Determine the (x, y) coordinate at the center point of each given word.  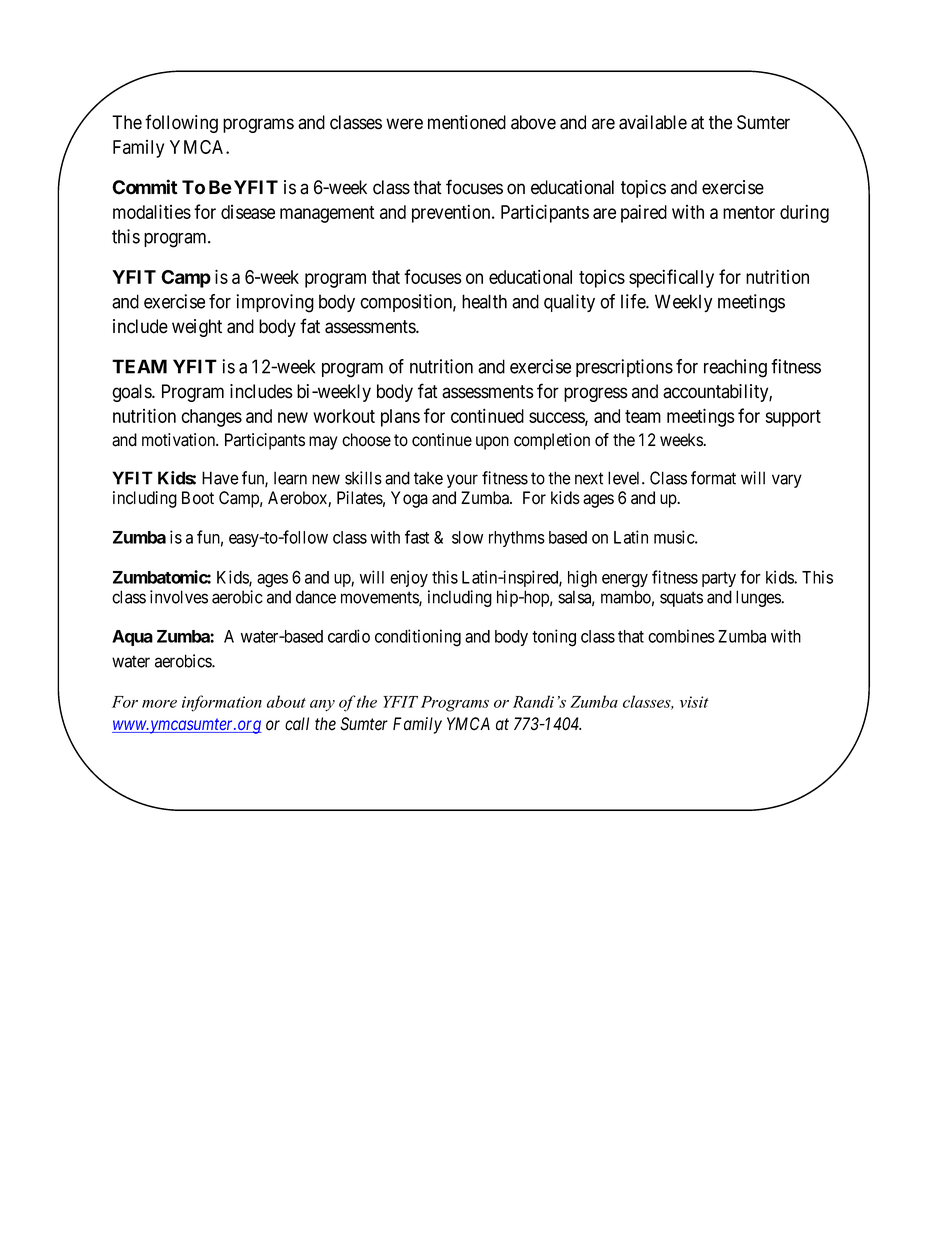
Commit (144, 187)
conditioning (418, 638)
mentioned (467, 122)
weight (197, 328)
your (462, 481)
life (634, 301)
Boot (198, 498)
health (484, 301)
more (159, 704)
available (653, 122)
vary (787, 481)
